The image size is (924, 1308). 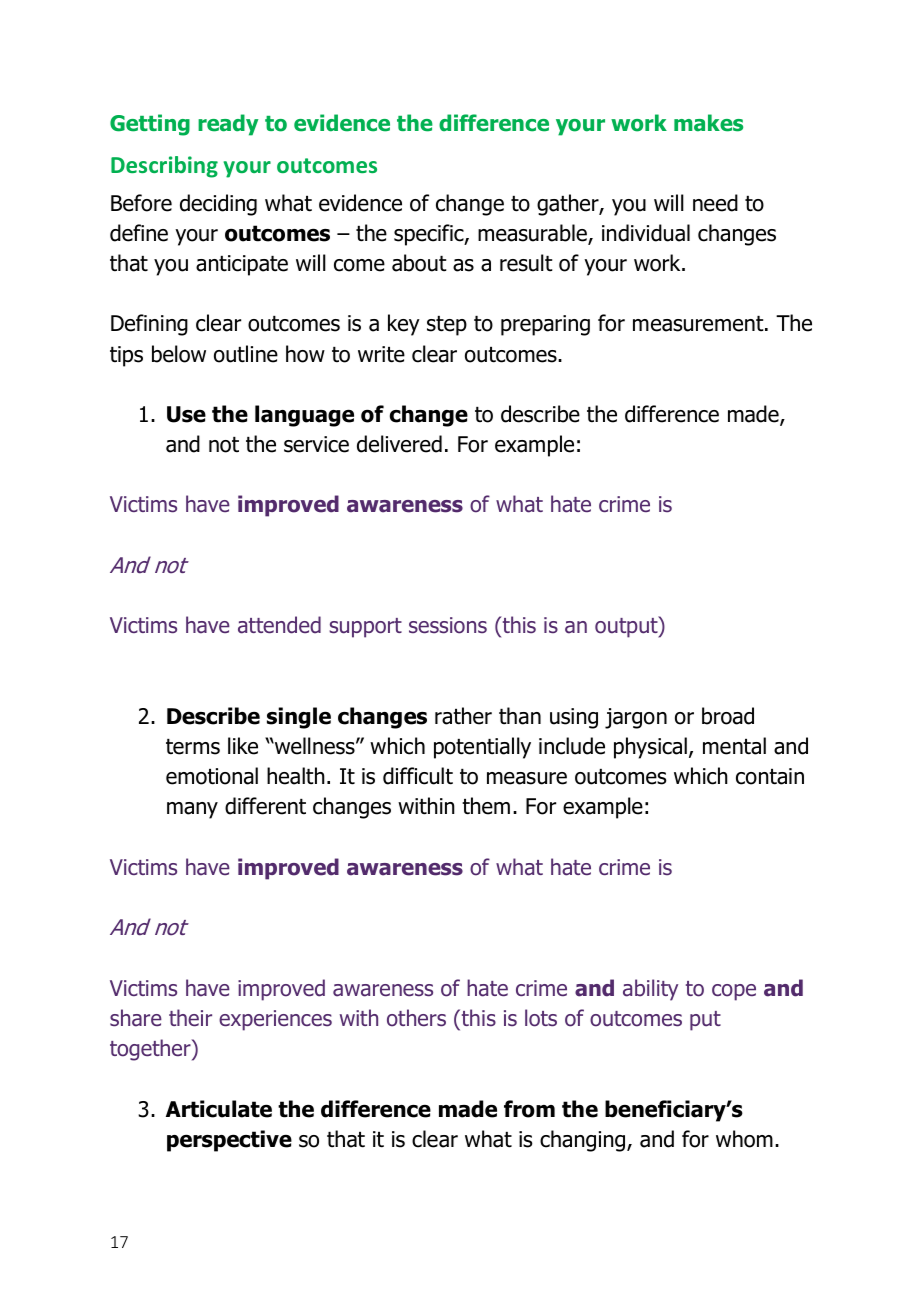 I want to click on measurable, so click(x=533, y=234).
